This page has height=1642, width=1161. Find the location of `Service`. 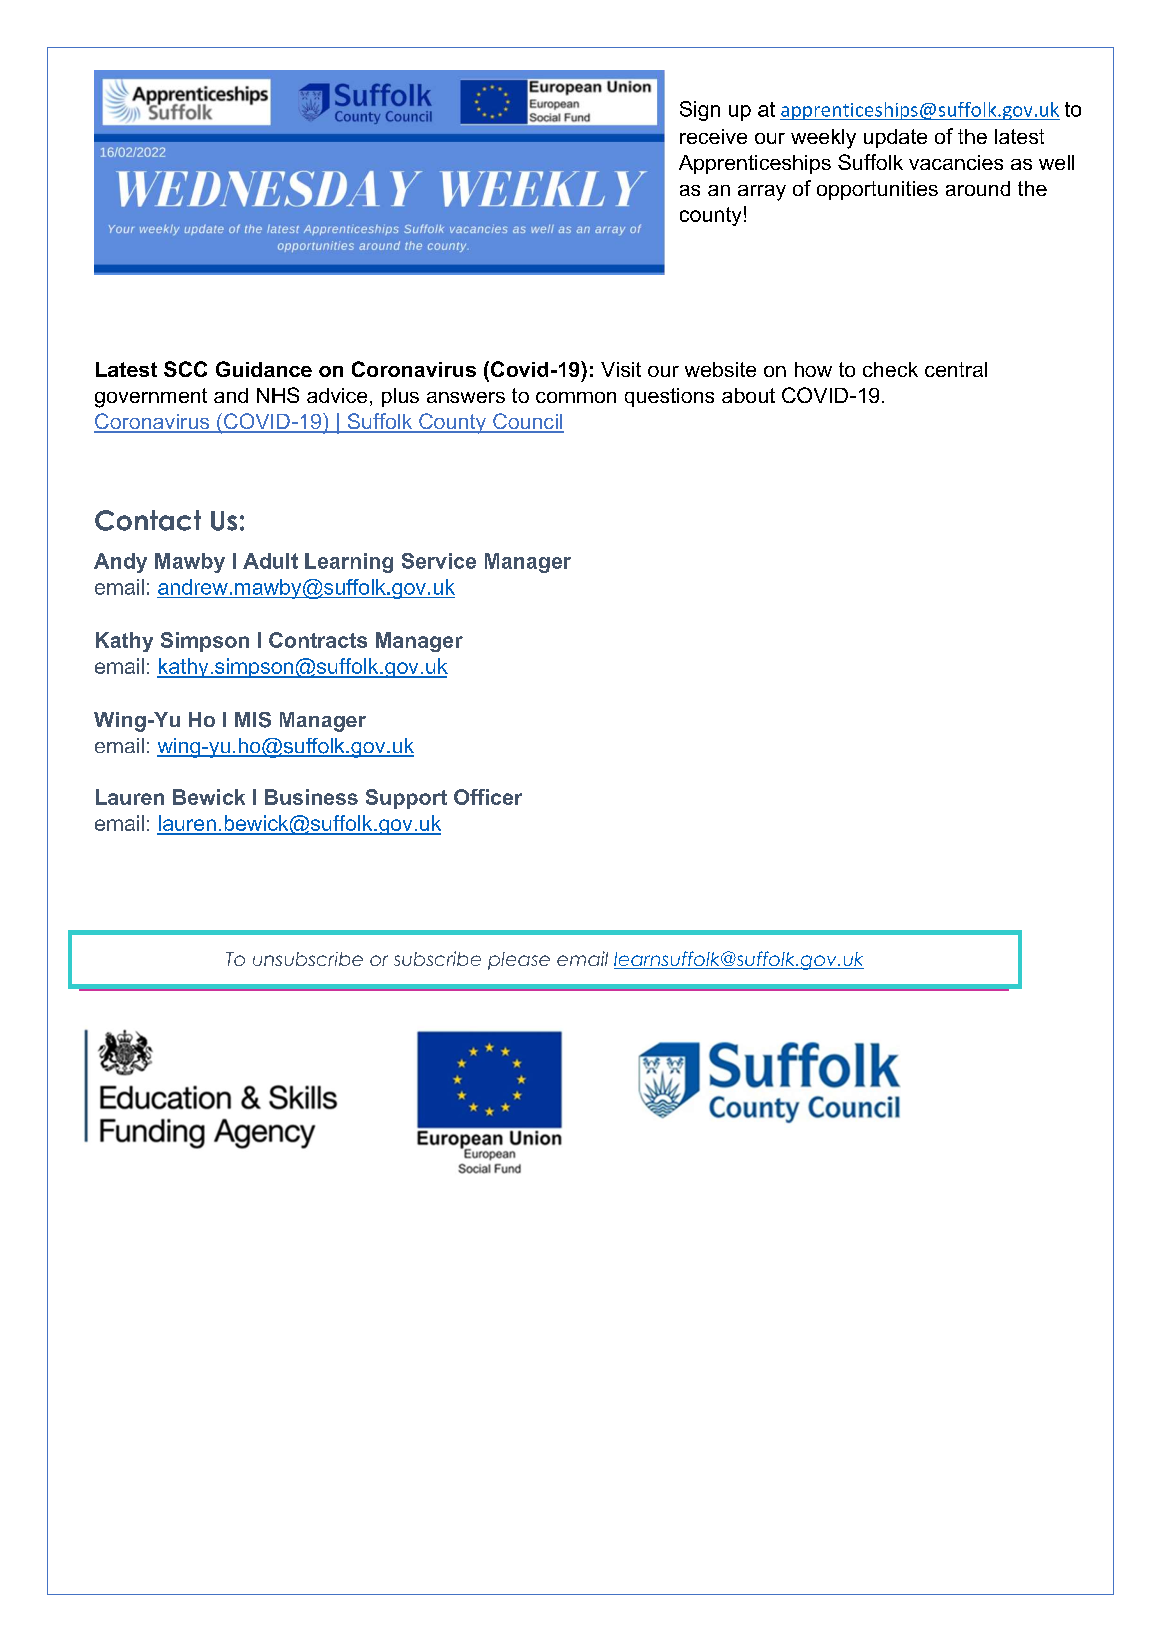

Service is located at coordinates (439, 561).
